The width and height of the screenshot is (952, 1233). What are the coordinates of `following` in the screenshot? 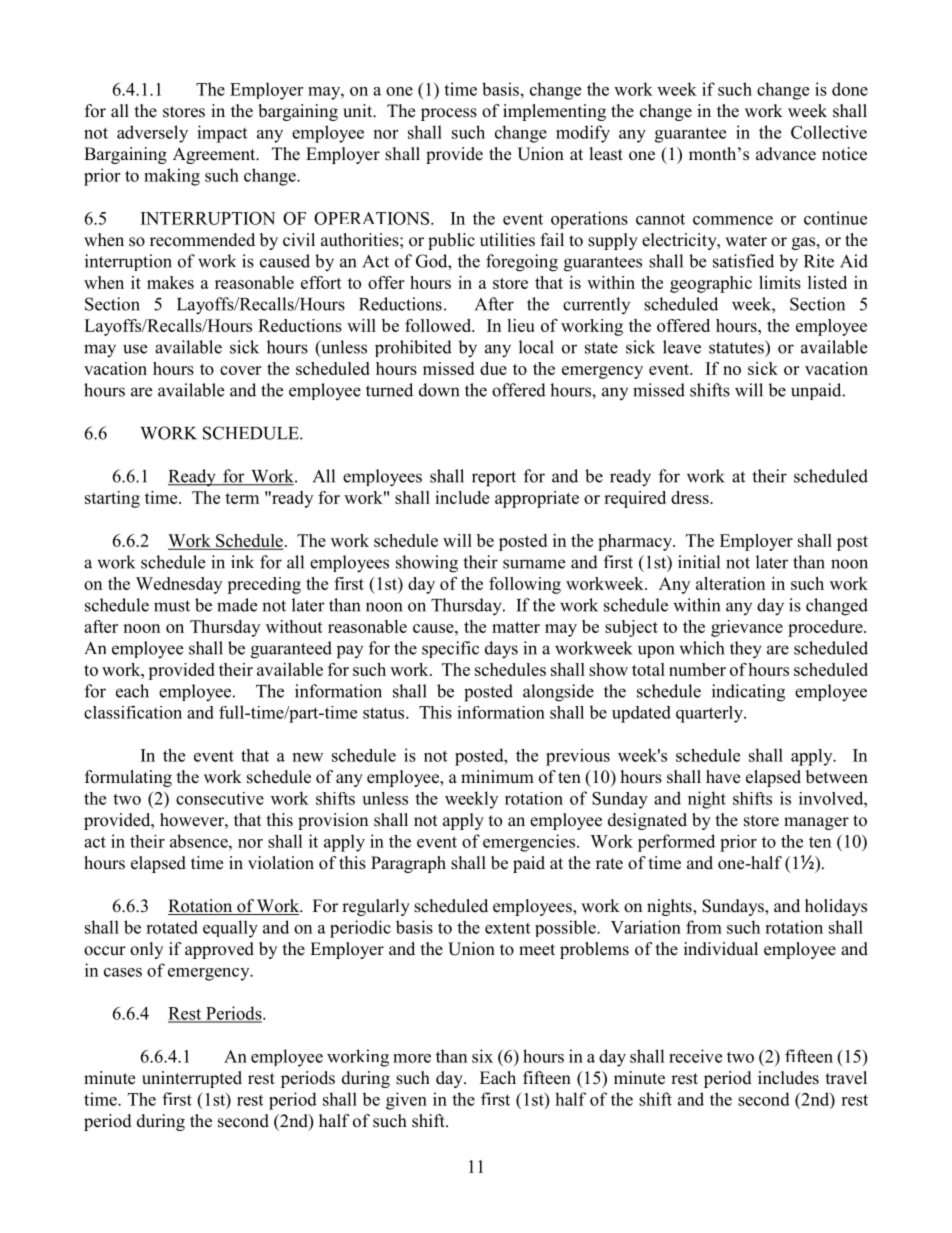 It's located at (525, 585).
